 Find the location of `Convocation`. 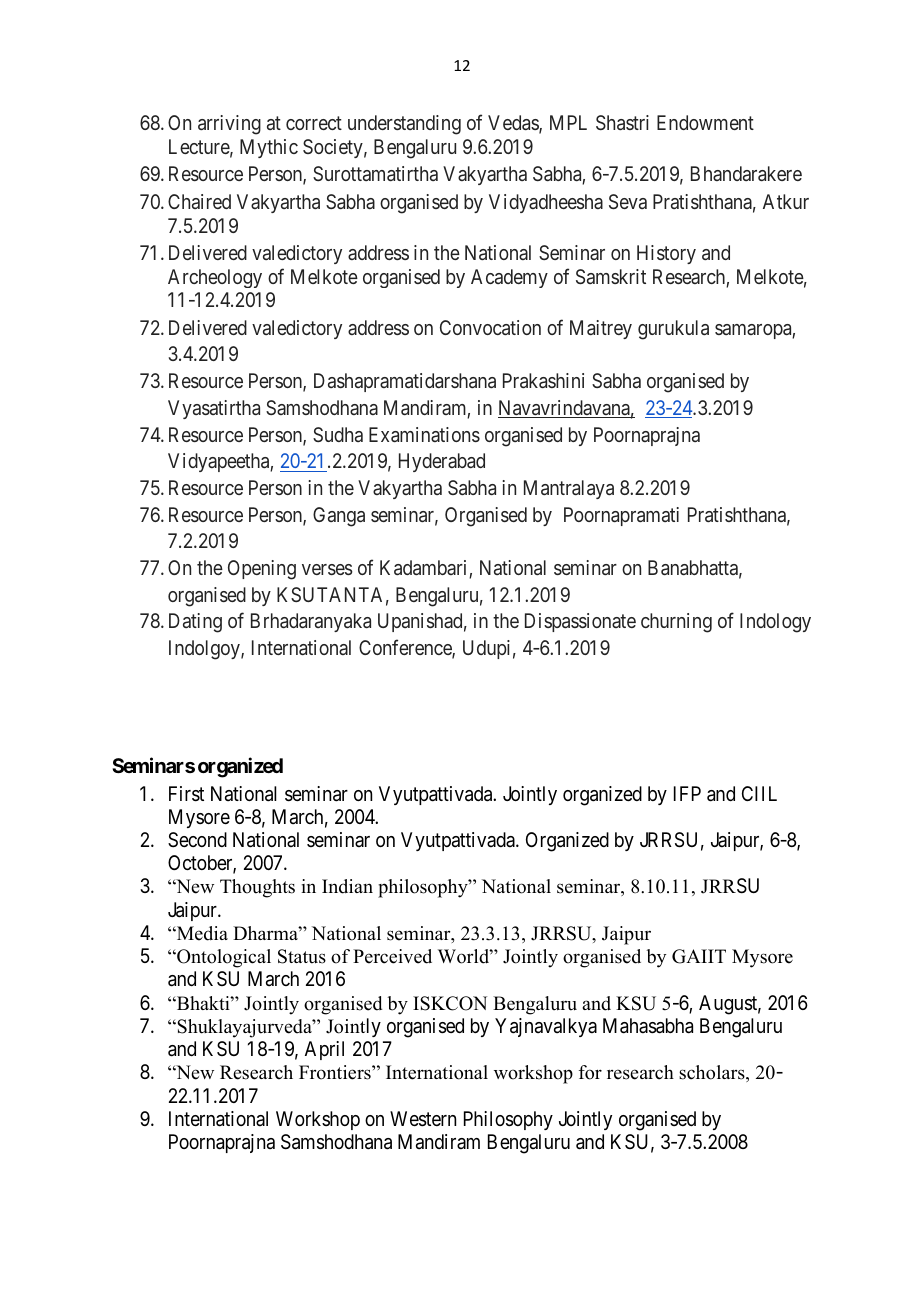

Convocation is located at coordinates (490, 327).
